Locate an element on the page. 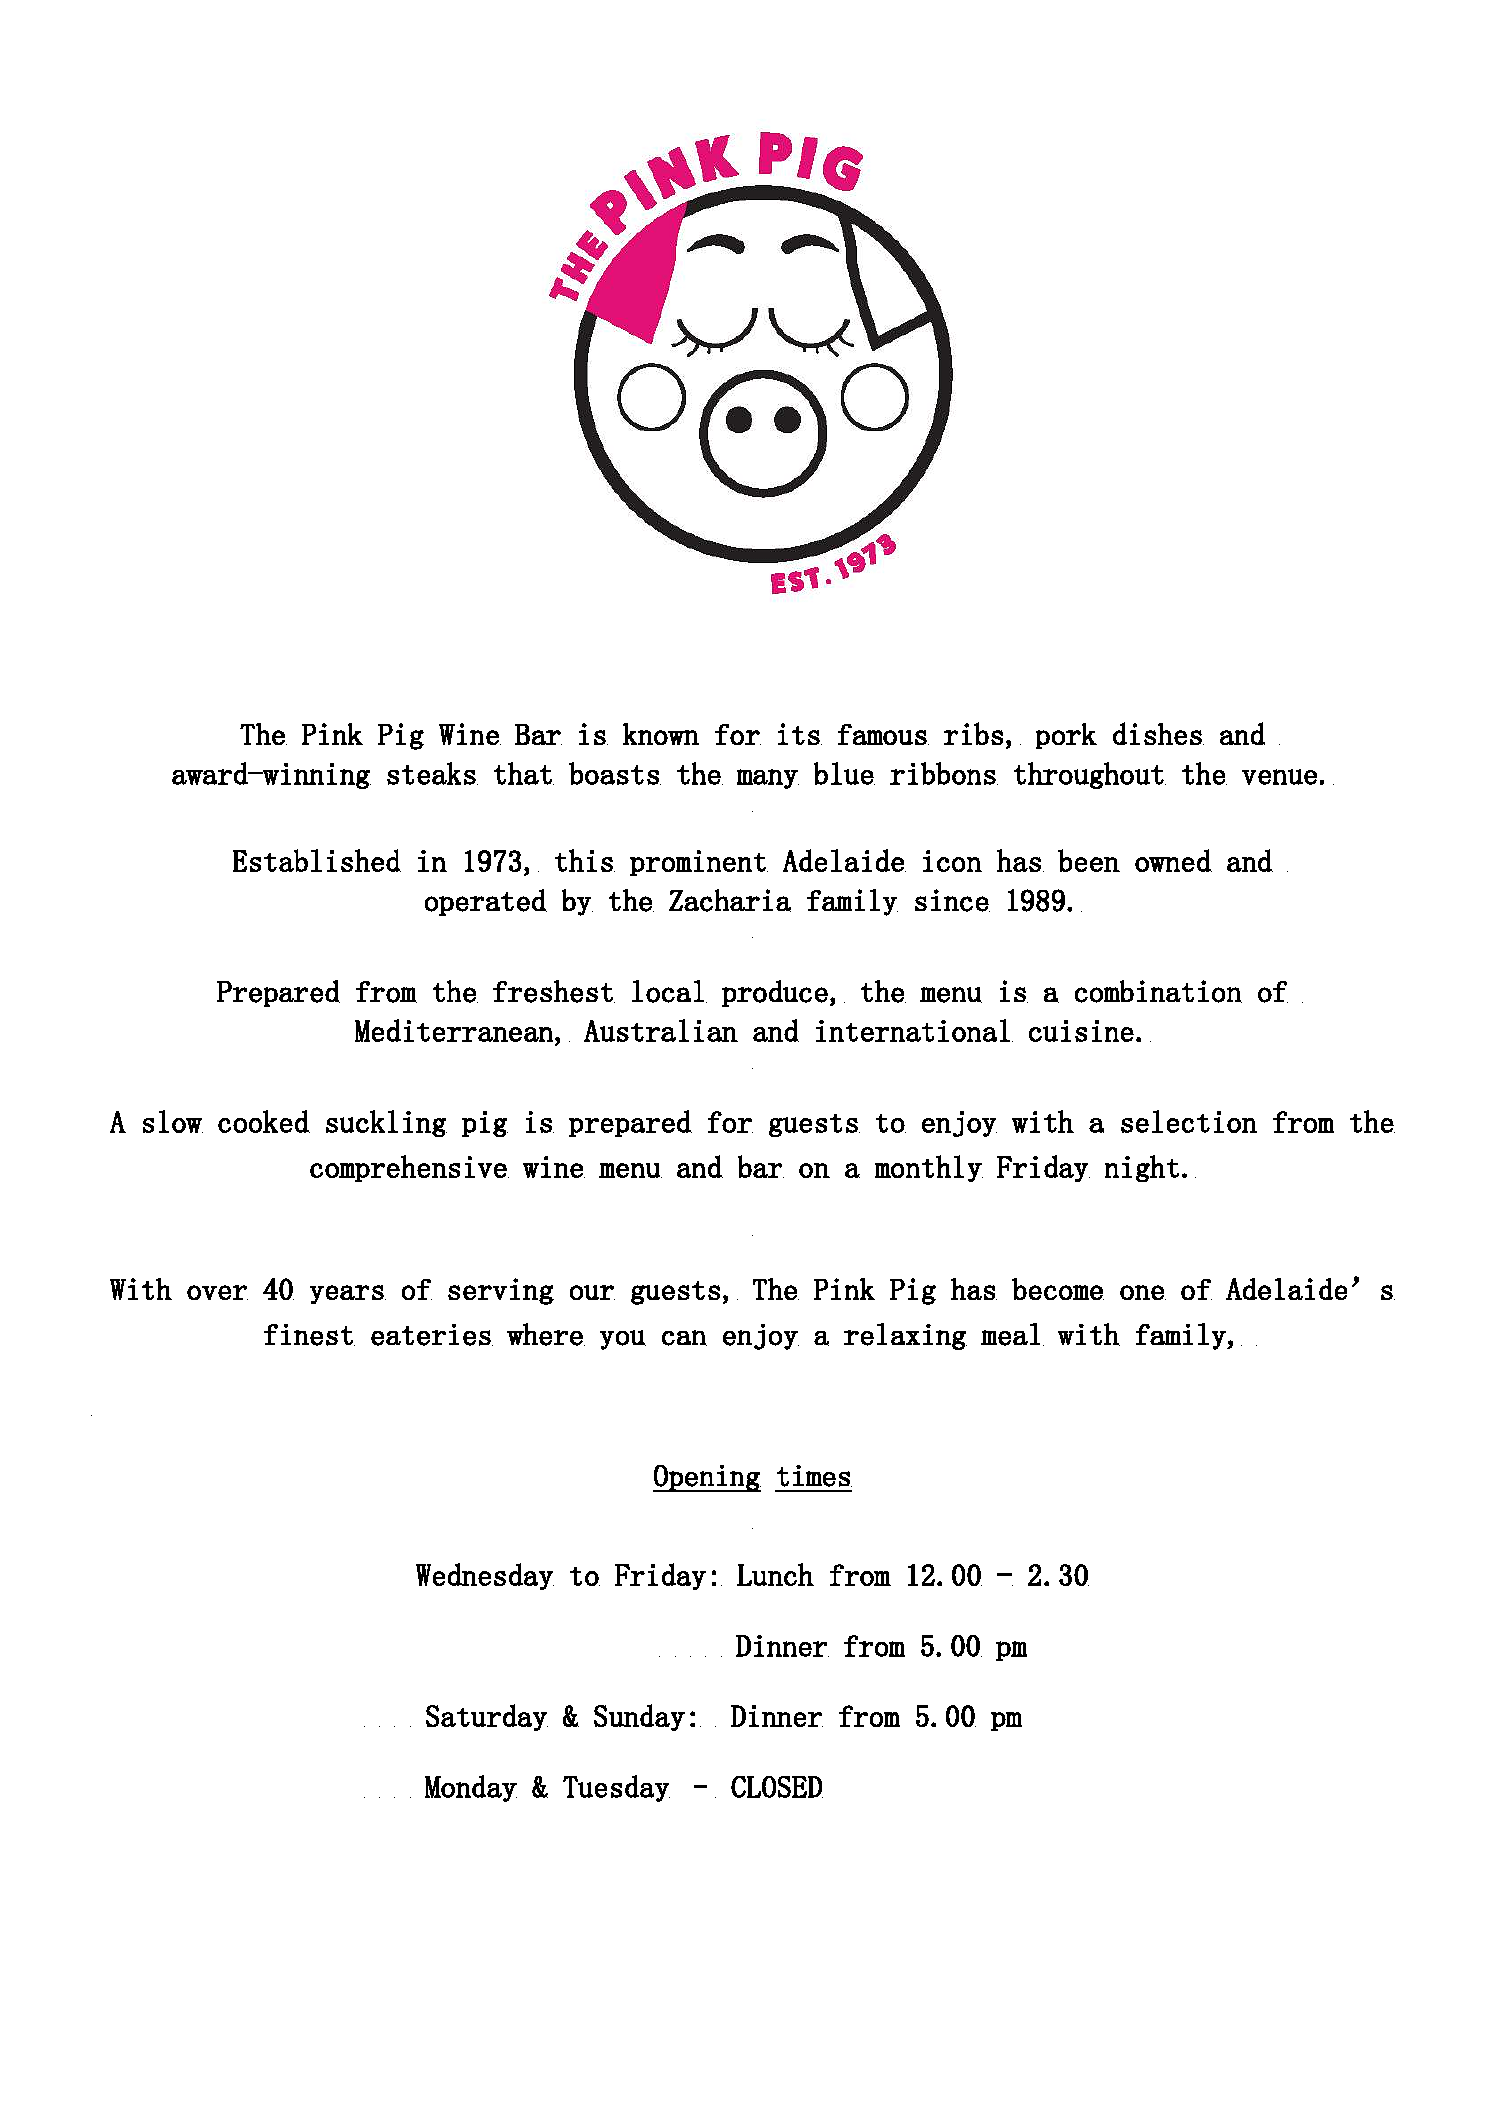 This document has height=2128, width=1505. throughout is located at coordinates (1089, 775).
